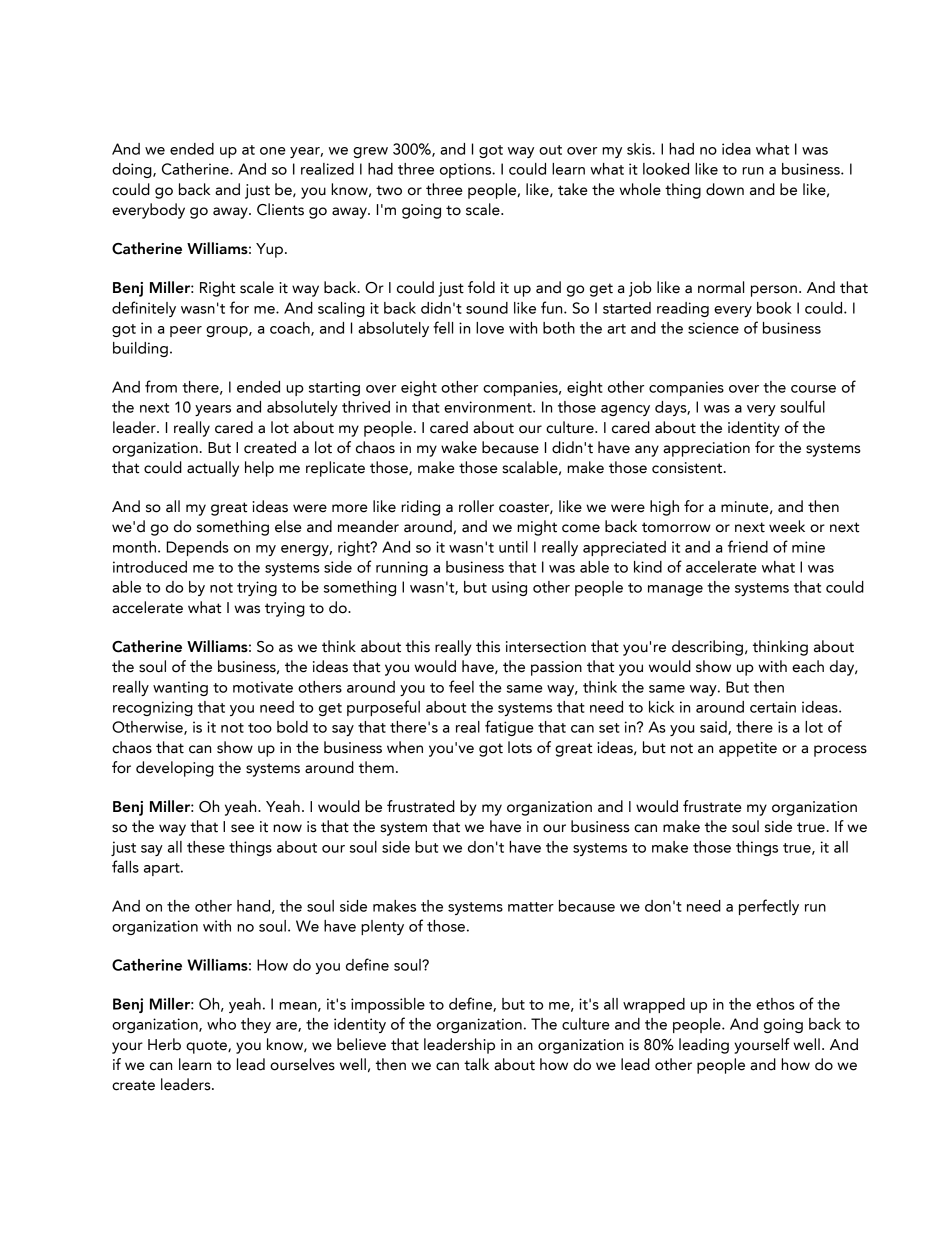 Image resolution: width=952 pixels, height=1233 pixels. Describe the element at coordinates (706, 449) in the image. I see `appreciation` at that location.
